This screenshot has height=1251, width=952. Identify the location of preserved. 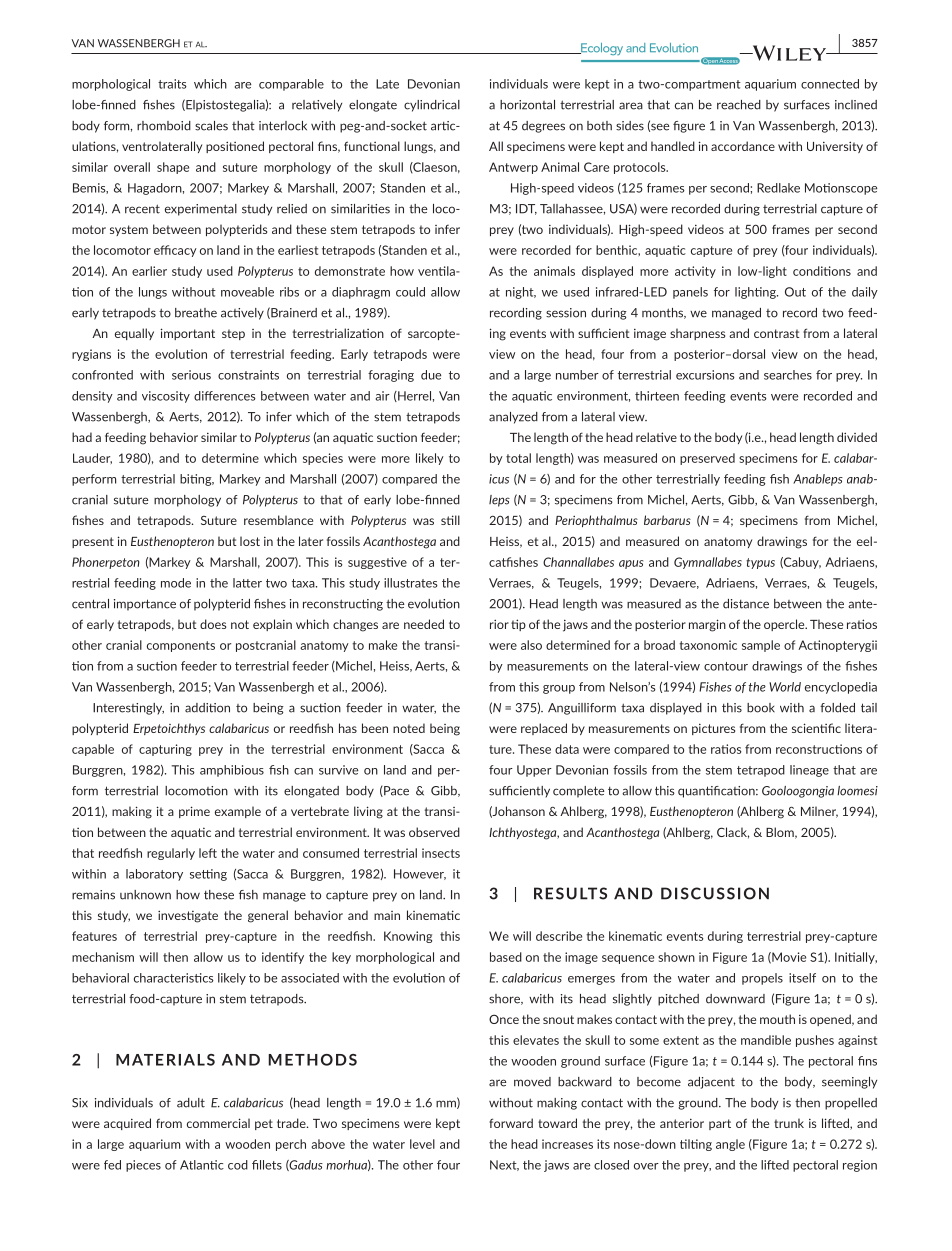
(707, 459).
